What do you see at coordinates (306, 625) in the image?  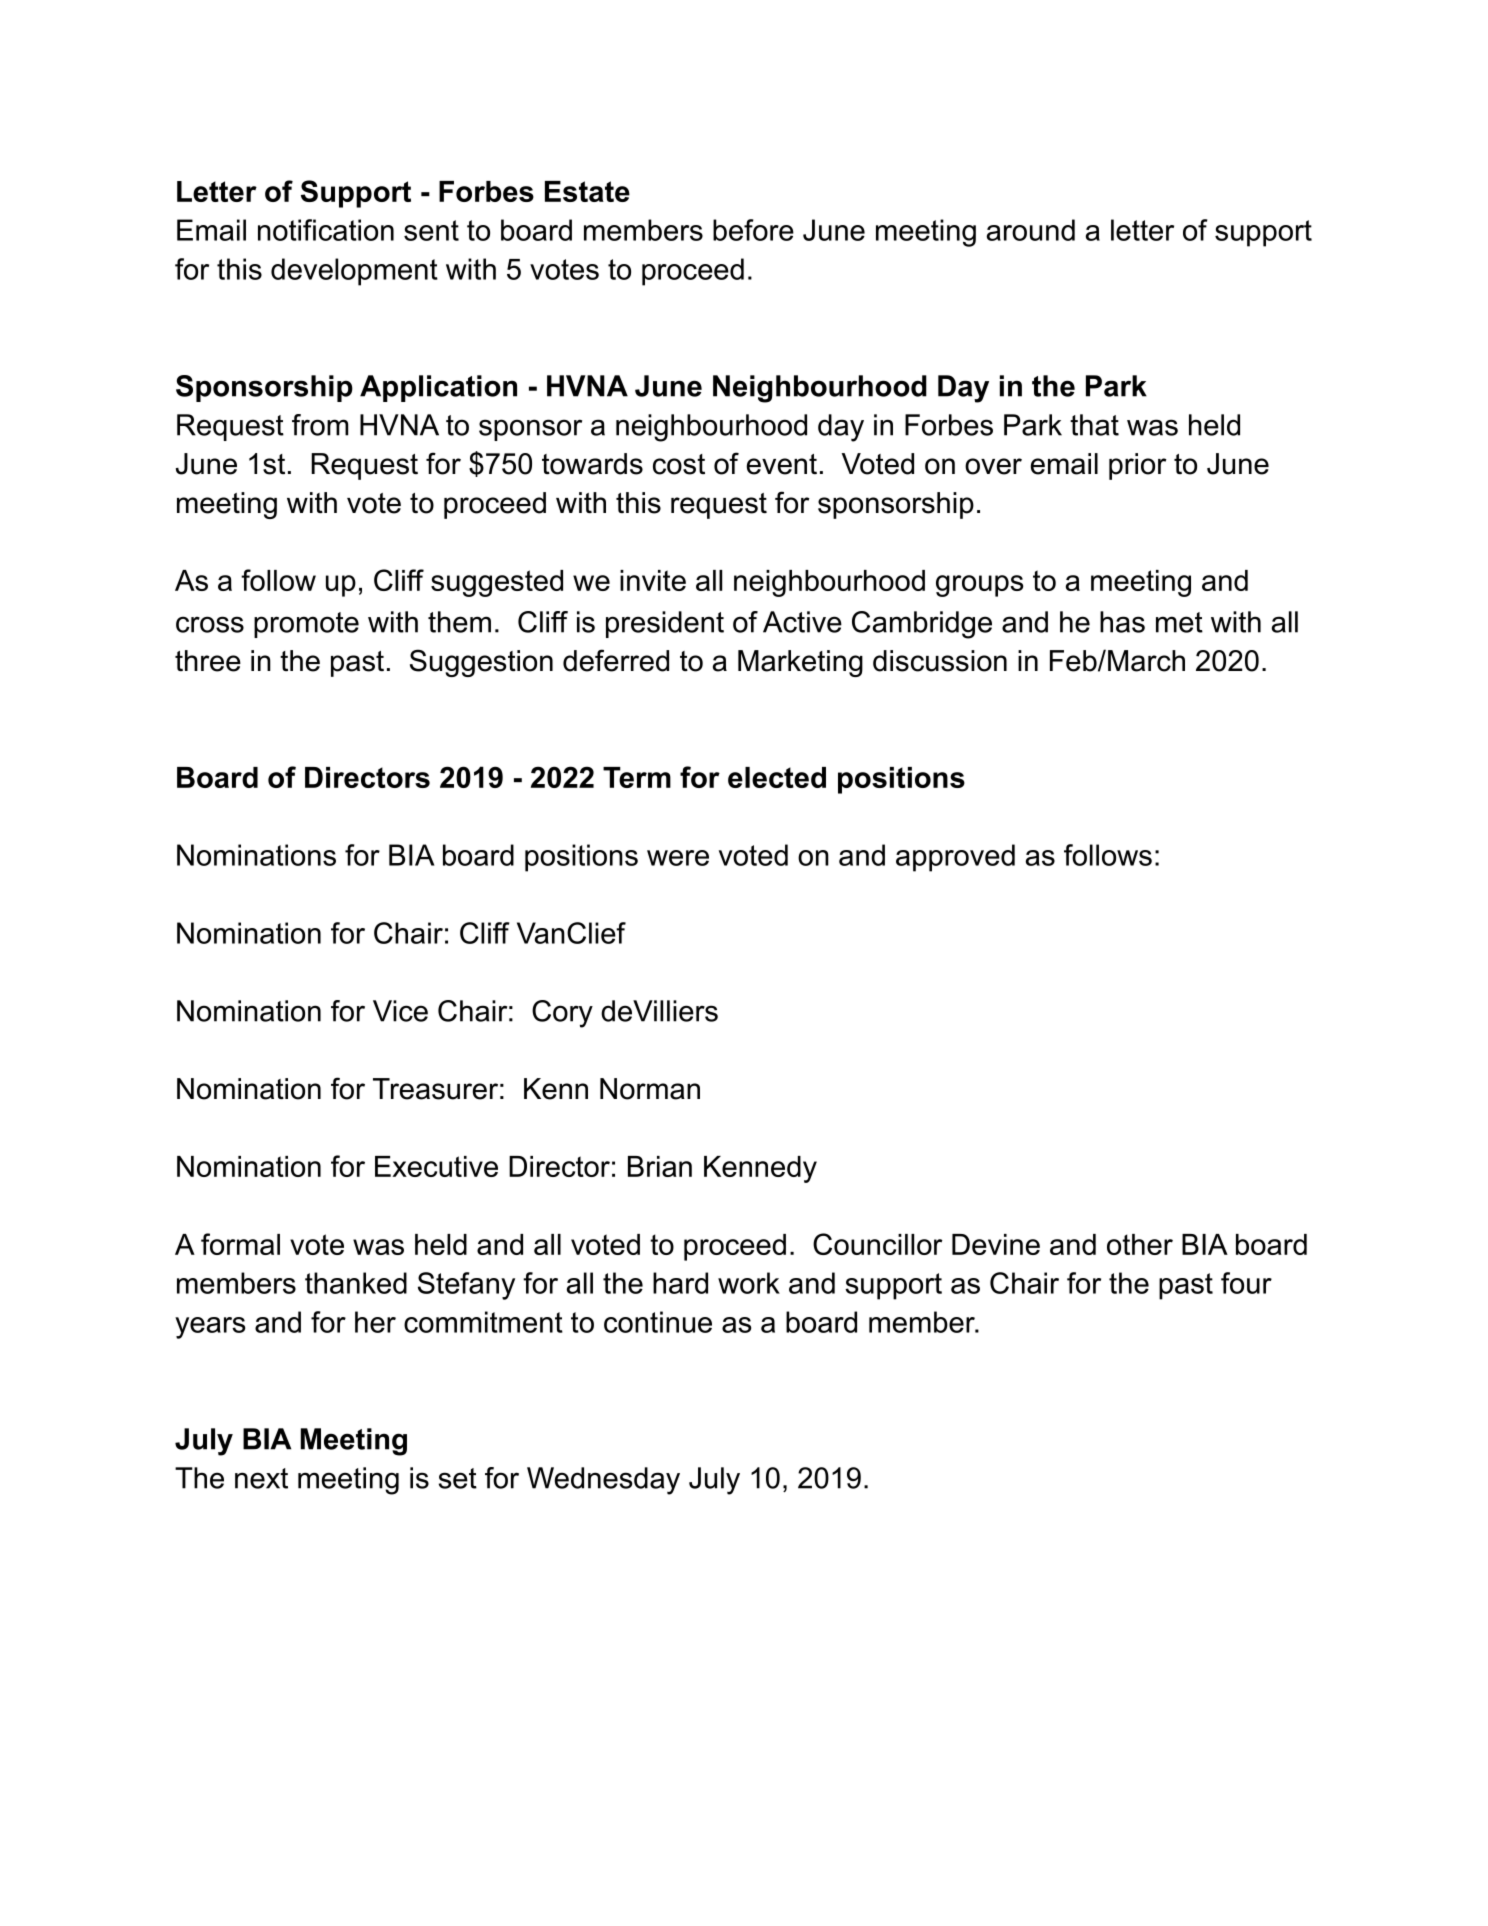 I see `promote` at bounding box center [306, 625].
